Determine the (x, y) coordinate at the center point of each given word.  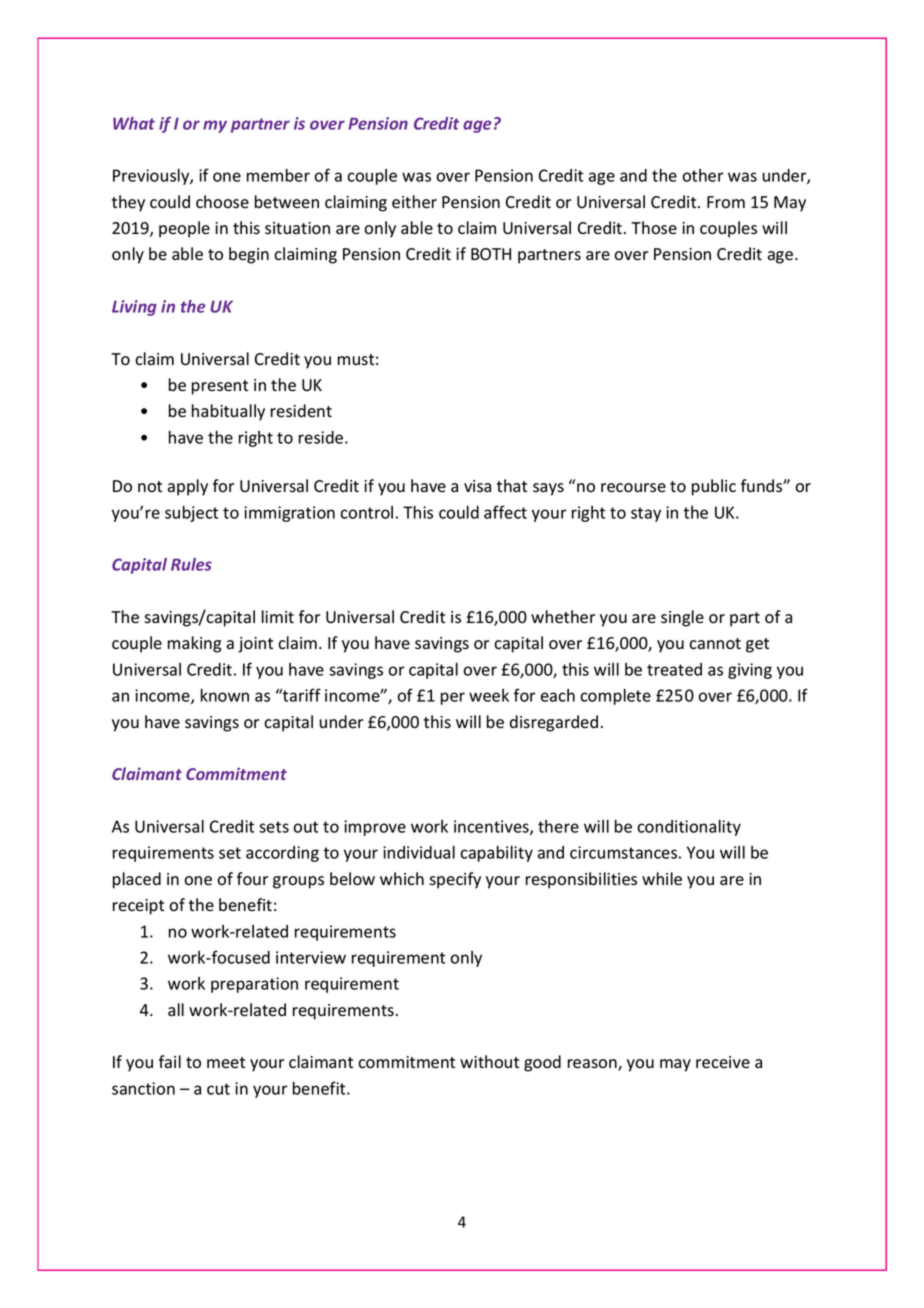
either (414, 202)
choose (222, 202)
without (489, 1062)
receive (723, 1062)
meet (226, 1062)
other (703, 175)
